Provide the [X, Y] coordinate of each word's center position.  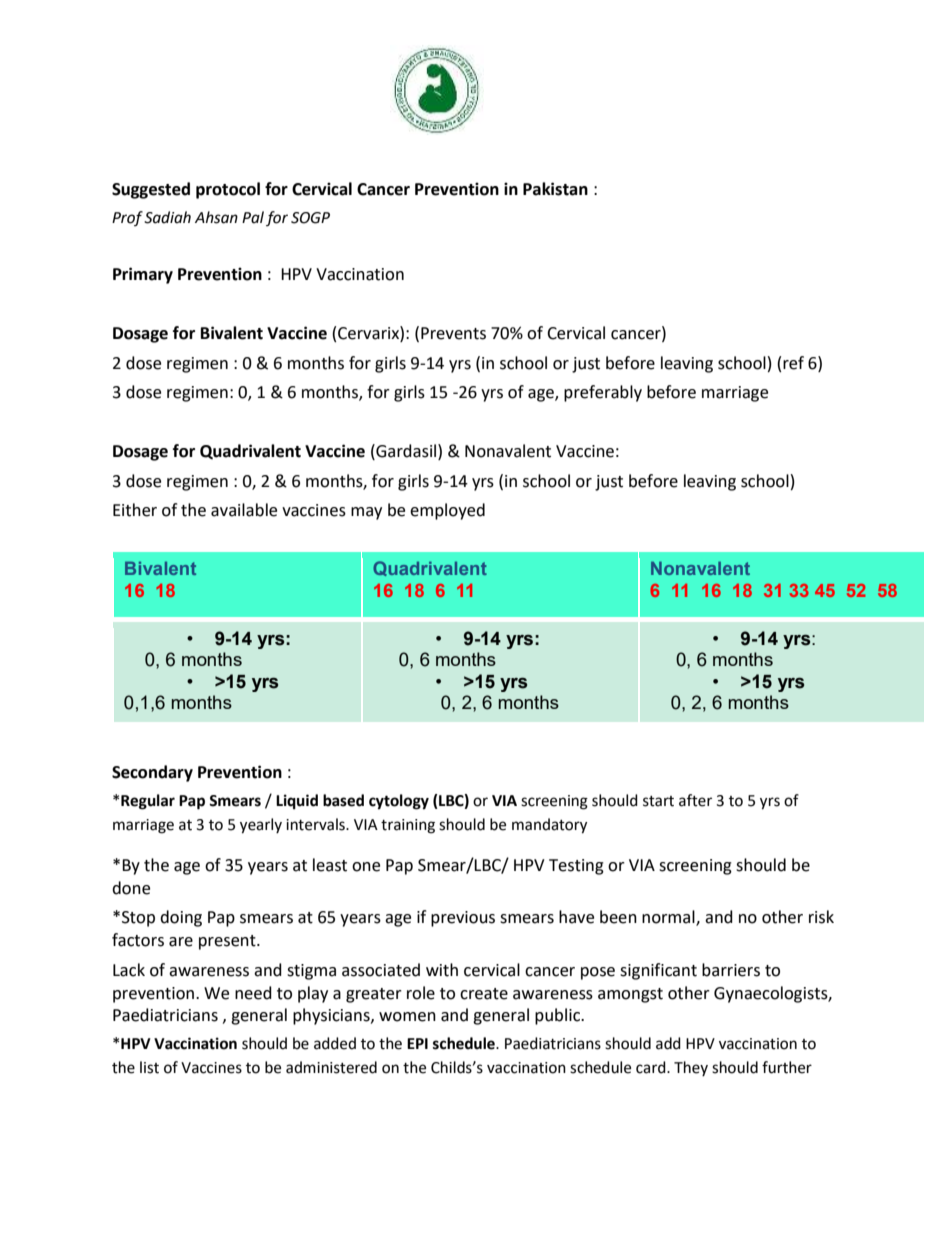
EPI [417, 1043]
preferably [603, 393]
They [691, 1068]
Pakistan [555, 189]
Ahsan [216, 217]
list [149, 1067]
